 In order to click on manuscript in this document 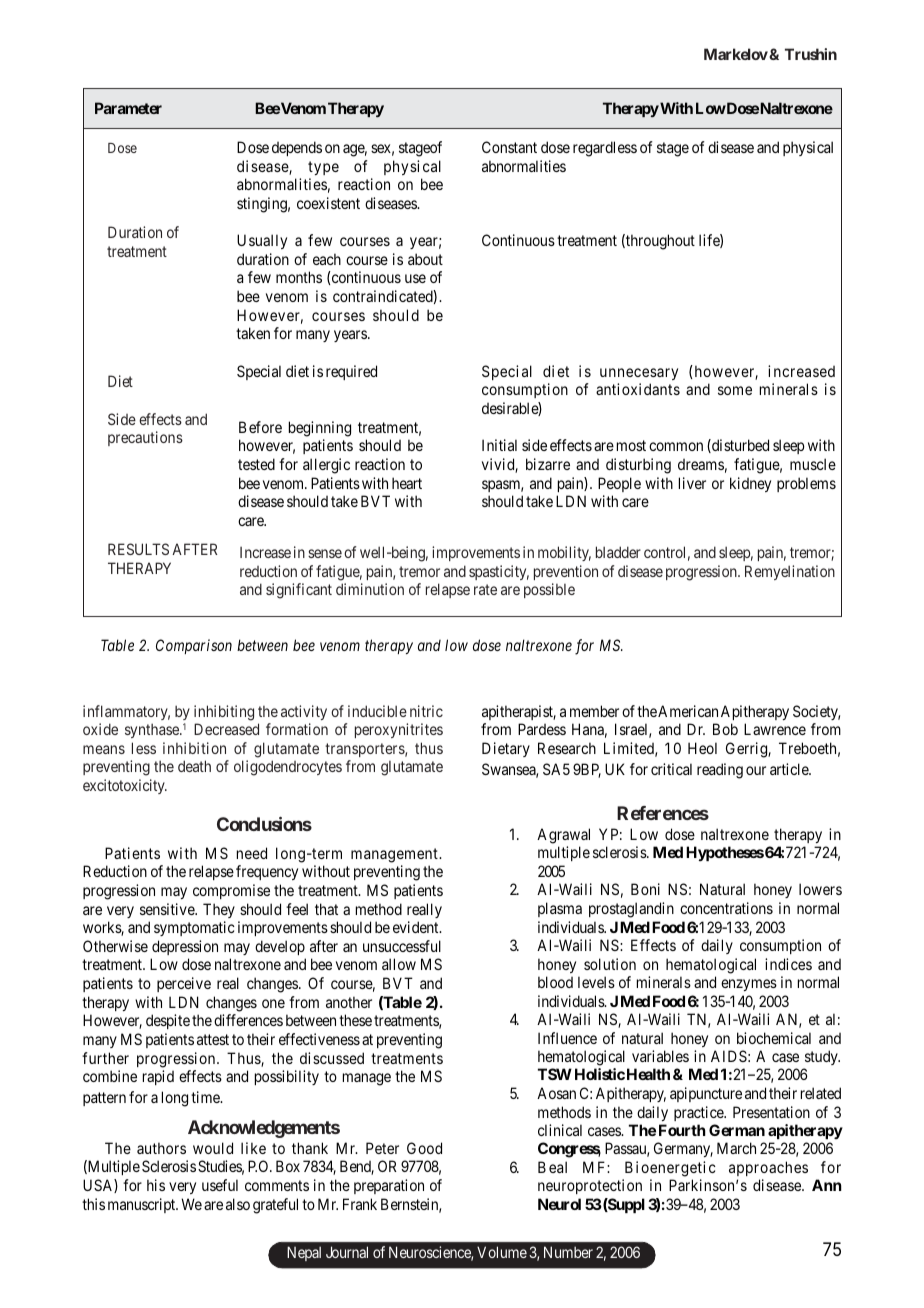, I will do `click(143, 1205)`.
